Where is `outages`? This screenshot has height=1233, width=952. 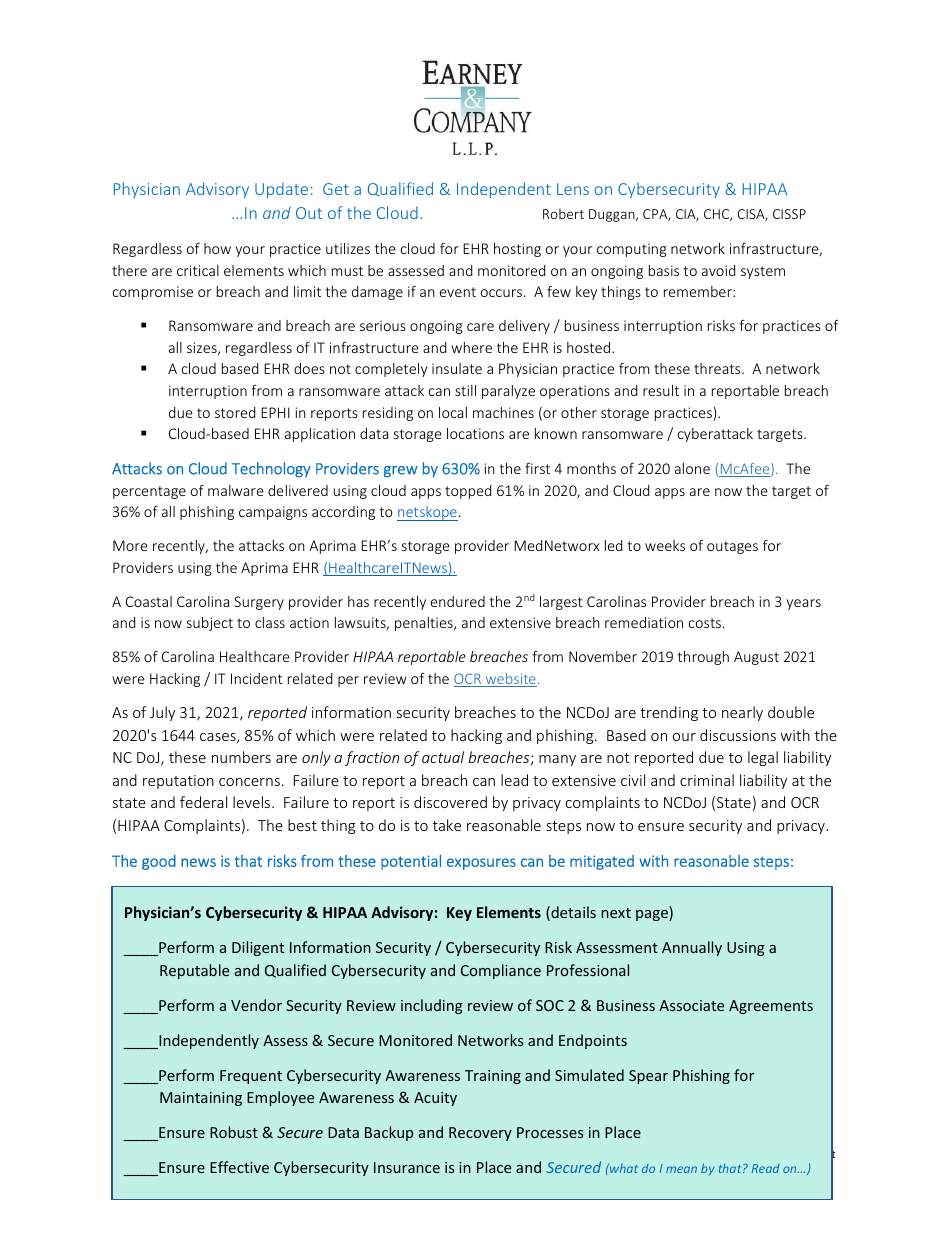 outages is located at coordinates (732, 547).
